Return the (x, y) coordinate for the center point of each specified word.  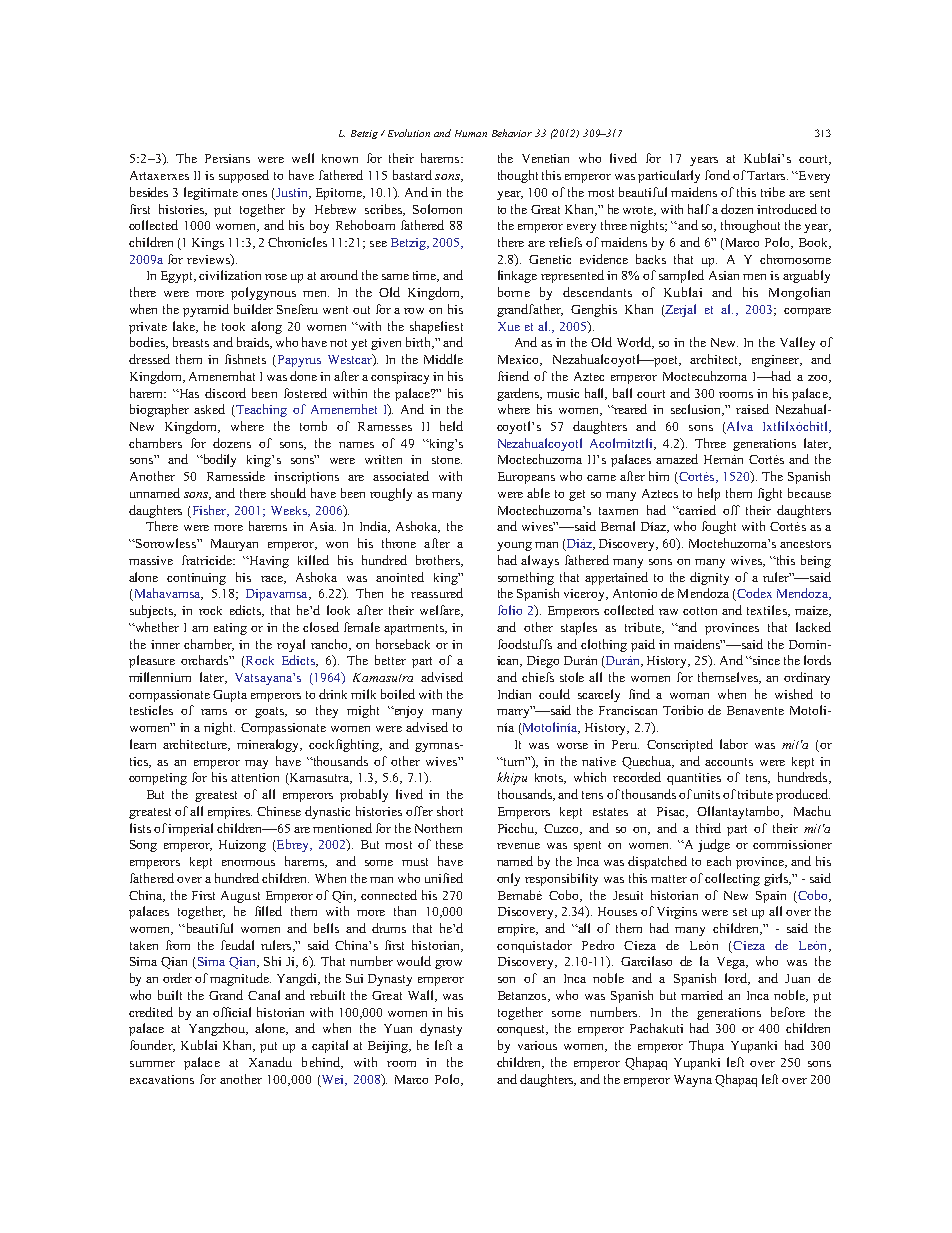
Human (471, 133)
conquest (522, 1030)
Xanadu (270, 1062)
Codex (753, 594)
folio (510, 610)
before (788, 1012)
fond (717, 175)
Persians (227, 158)
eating (230, 629)
